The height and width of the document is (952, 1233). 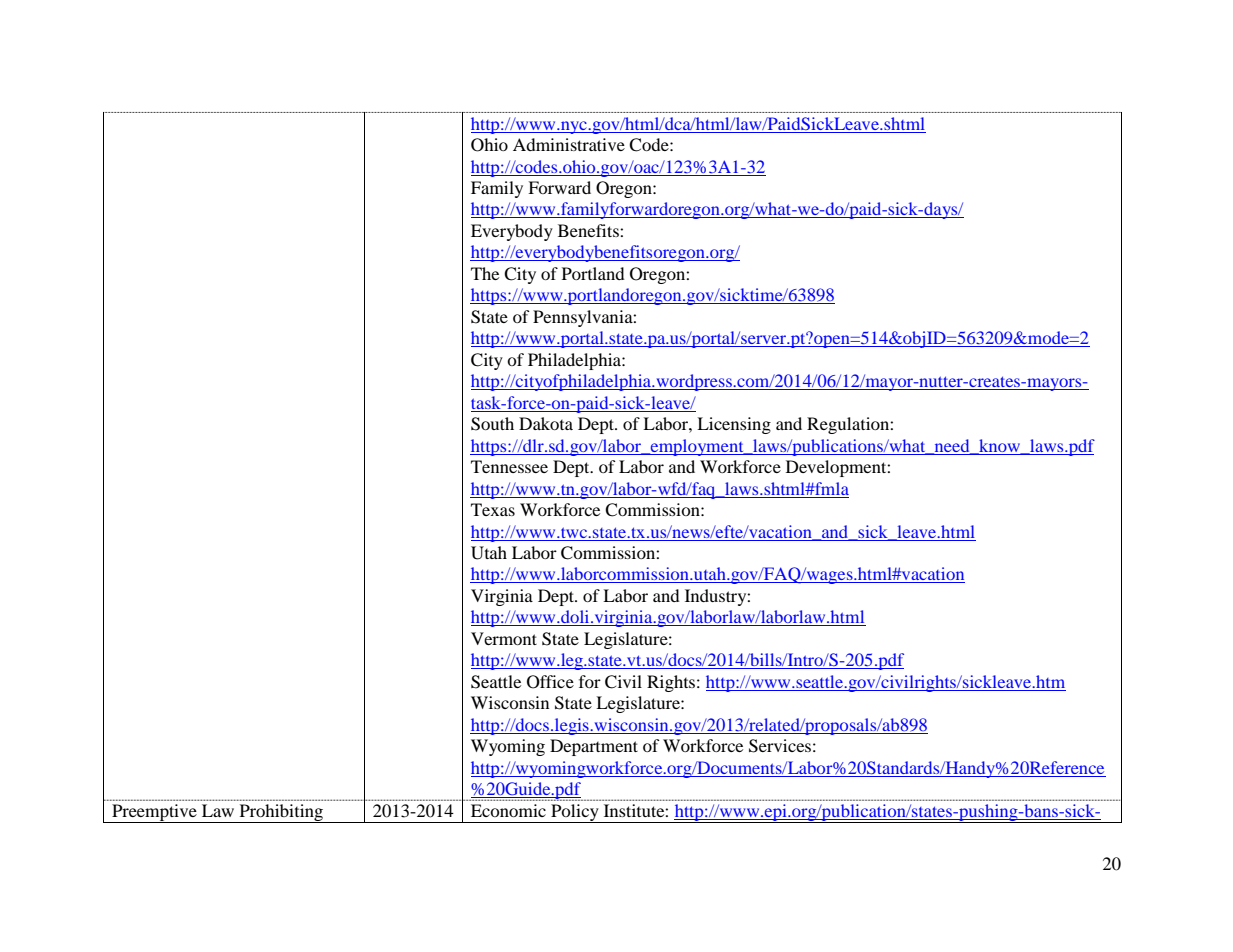 I want to click on Administrative, so click(x=569, y=144).
